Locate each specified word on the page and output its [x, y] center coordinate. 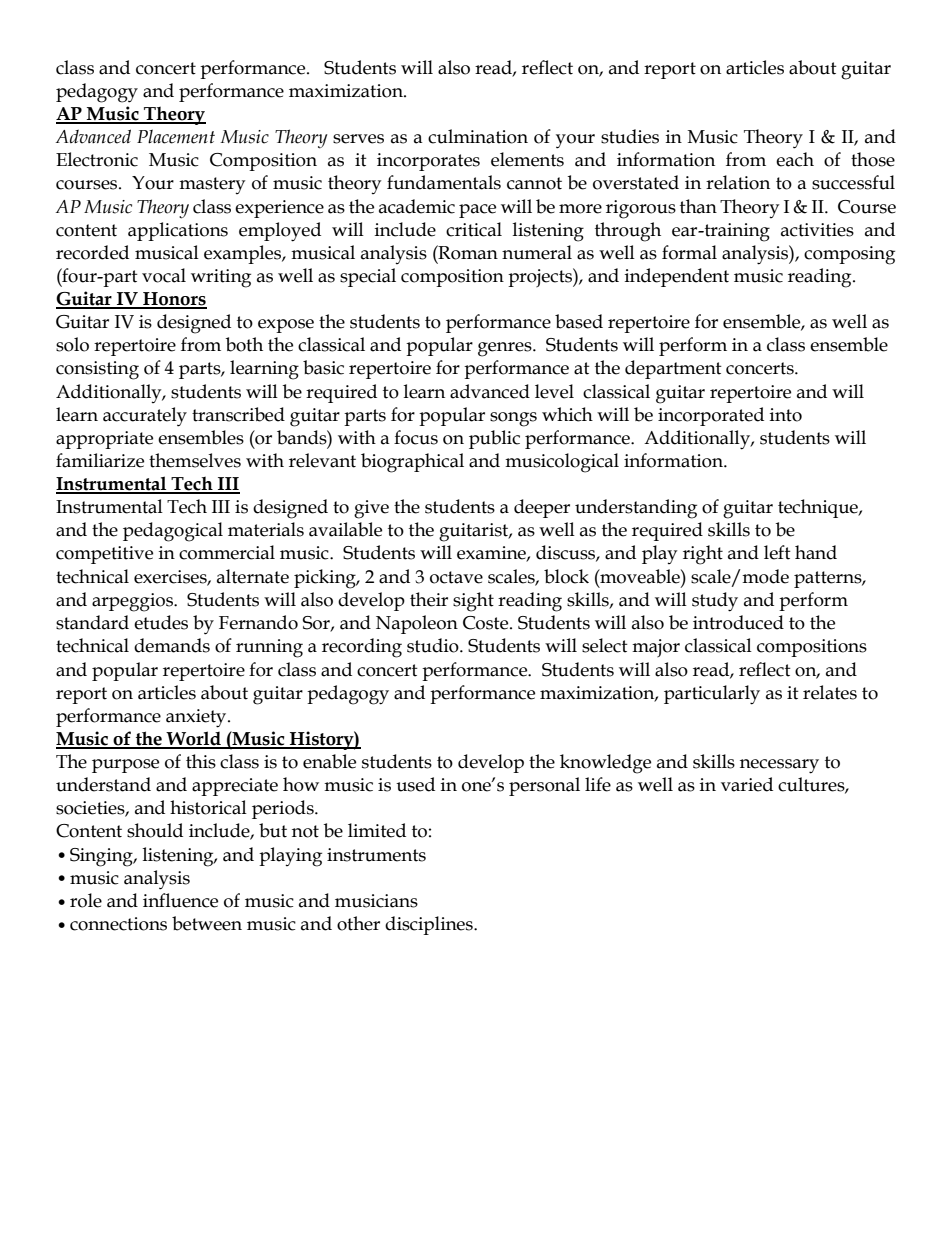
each [795, 159]
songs [513, 419]
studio [434, 645]
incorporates [428, 162]
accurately [145, 417]
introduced [738, 622]
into [786, 415]
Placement [176, 136]
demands [172, 645]
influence [180, 900]
